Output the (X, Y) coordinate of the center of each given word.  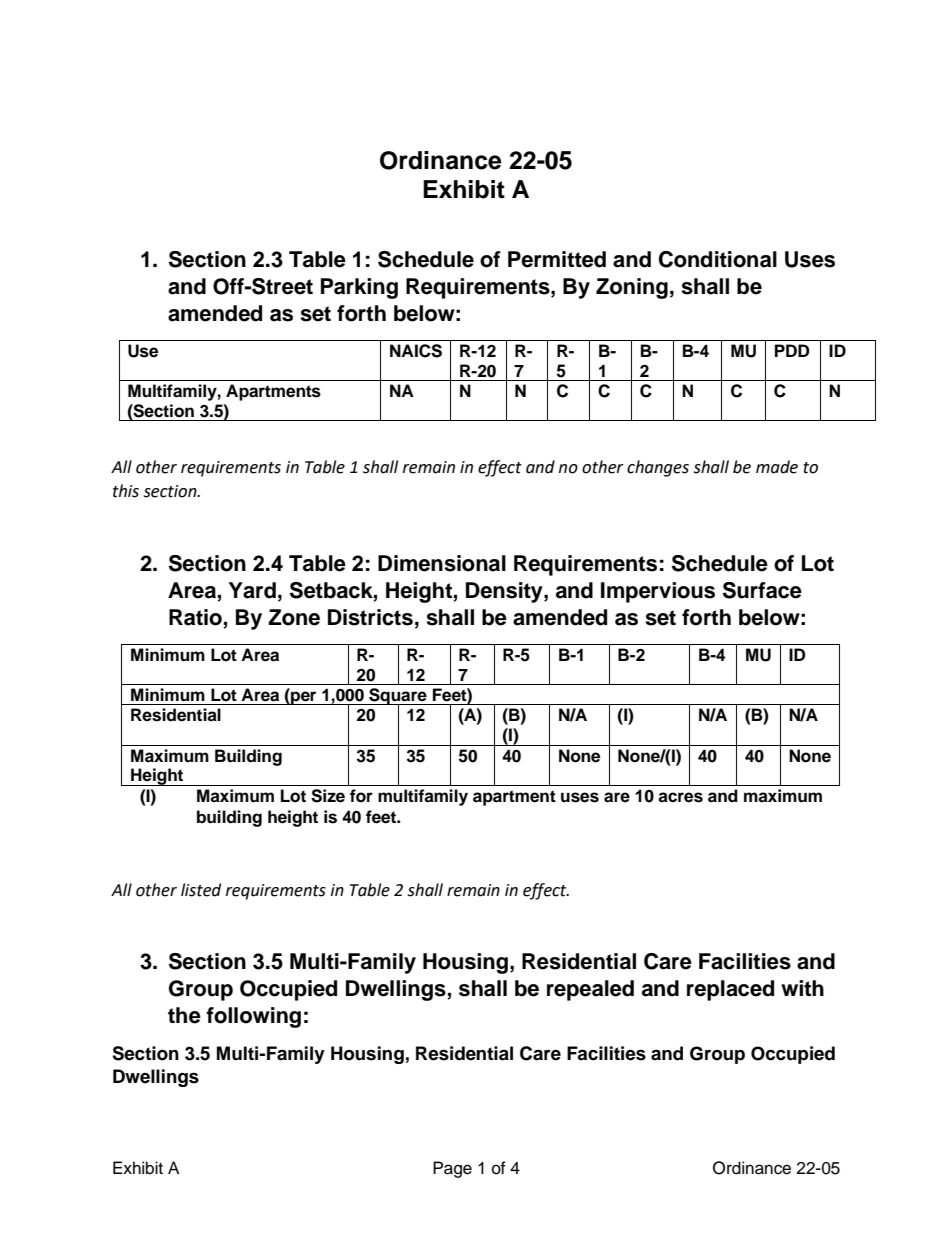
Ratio (196, 618)
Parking (359, 288)
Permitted (557, 259)
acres (680, 797)
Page (452, 1169)
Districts (370, 617)
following (253, 1017)
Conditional (718, 259)
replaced (730, 990)
